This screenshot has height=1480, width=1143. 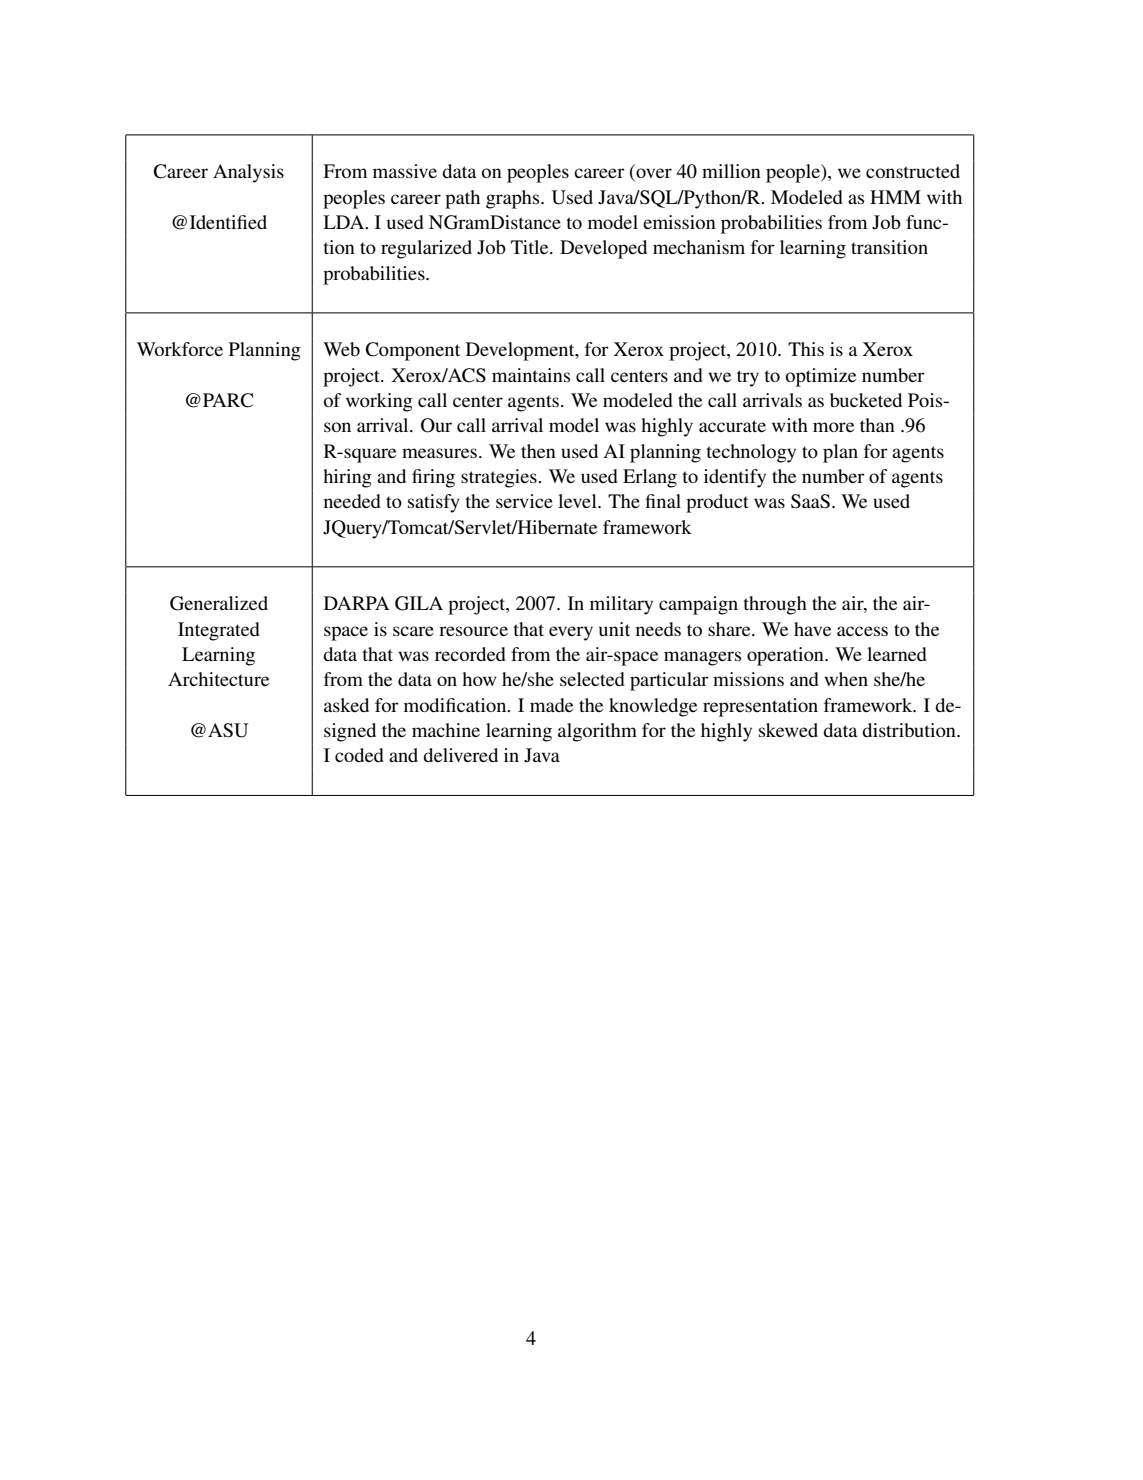 I want to click on Web, so click(x=341, y=349).
